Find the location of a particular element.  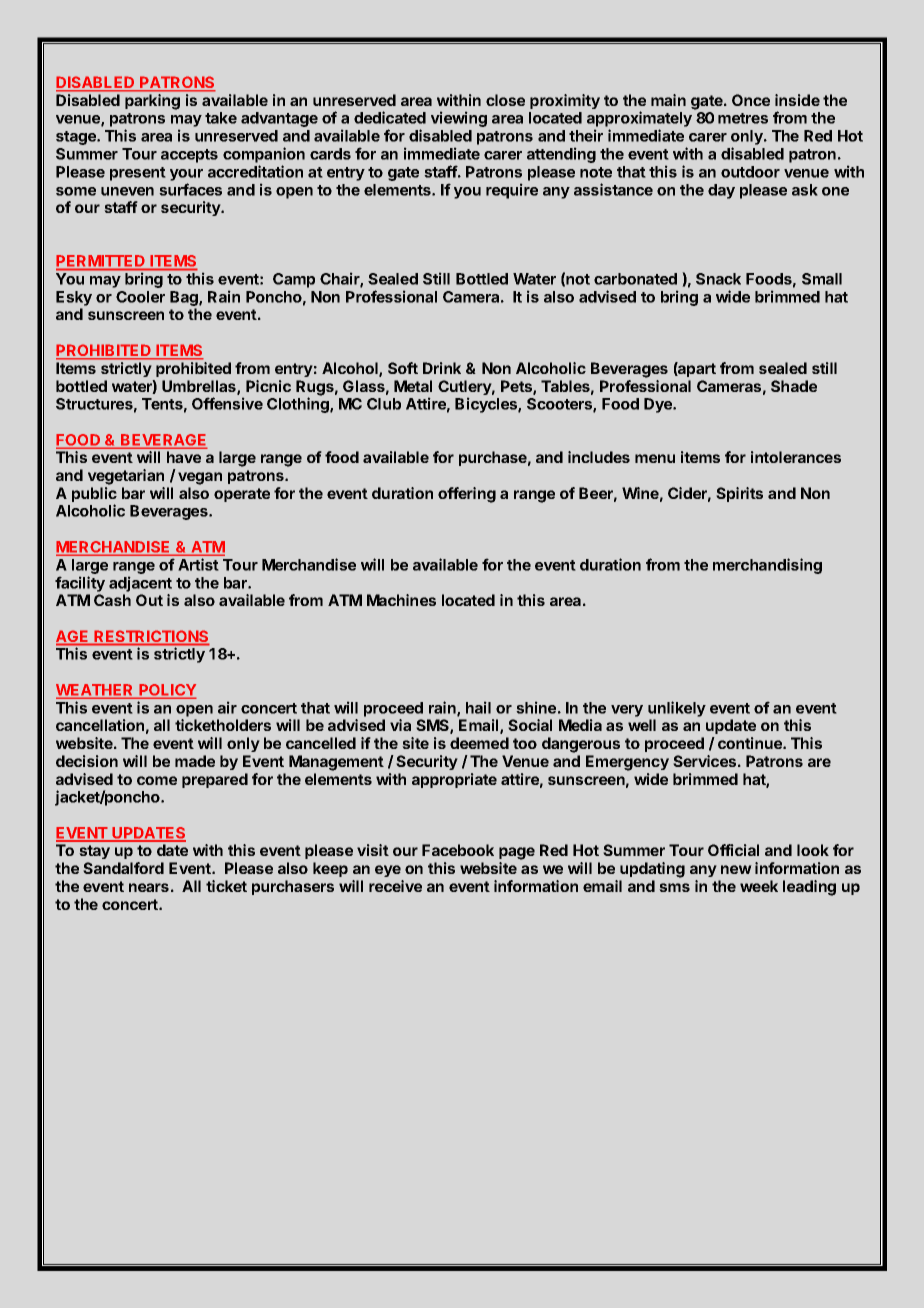

take is located at coordinates (221, 118).
